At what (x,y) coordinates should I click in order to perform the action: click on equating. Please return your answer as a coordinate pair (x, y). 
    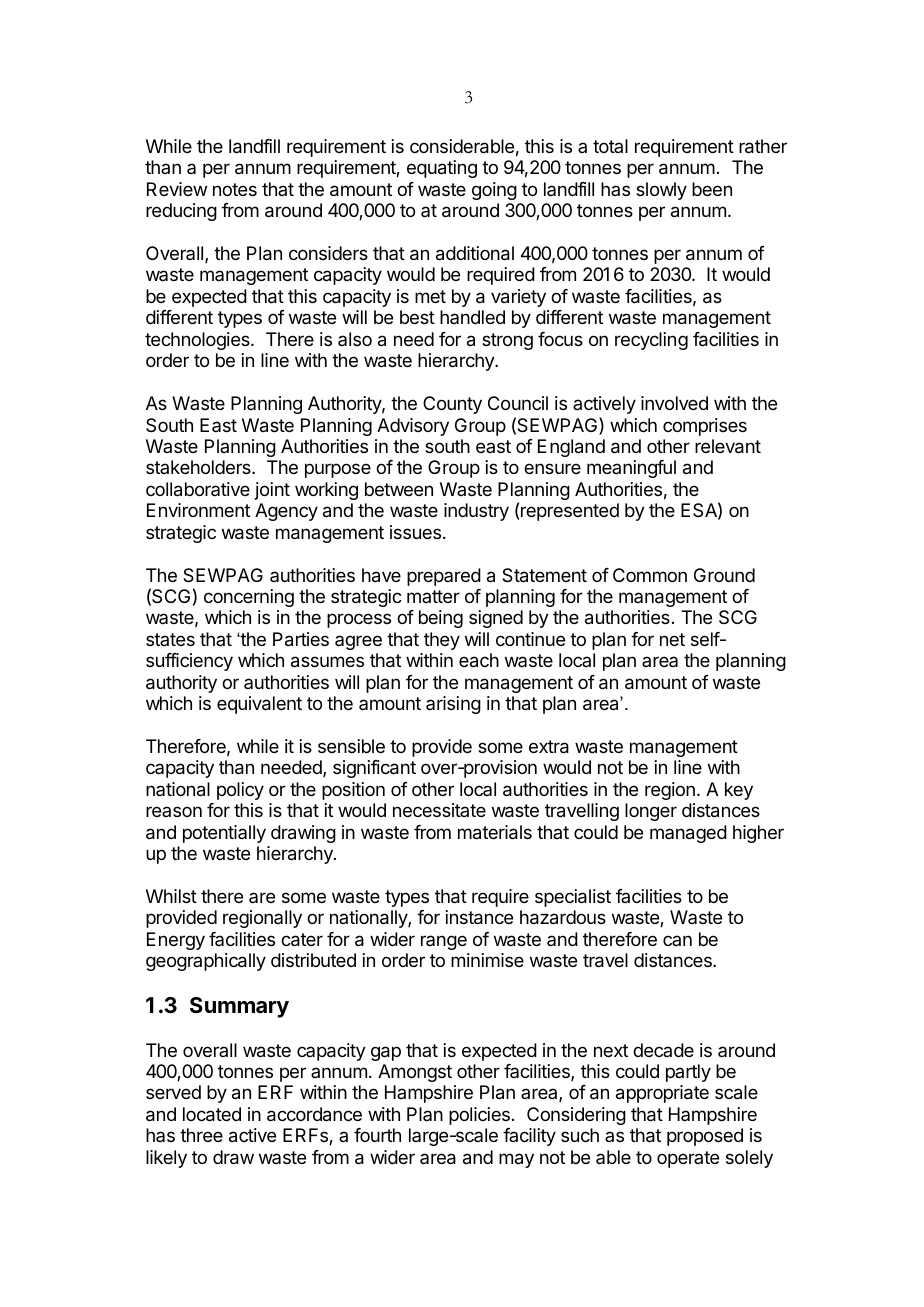
    Looking at the image, I should click on (442, 169).
